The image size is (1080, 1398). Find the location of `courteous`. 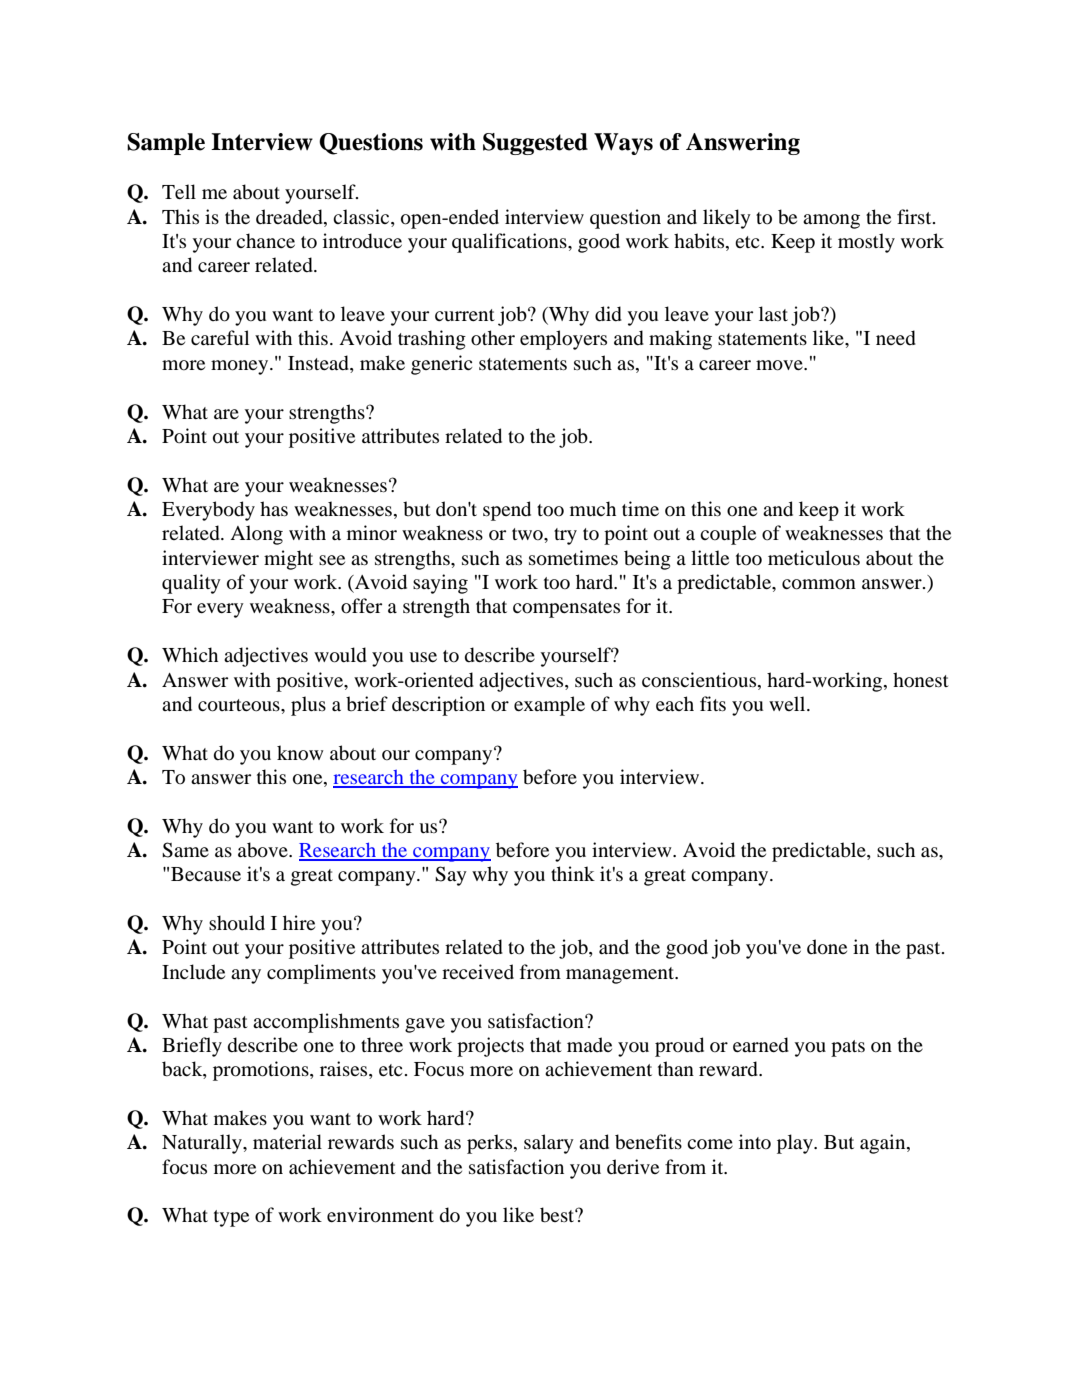

courteous is located at coordinates (240, 705).
